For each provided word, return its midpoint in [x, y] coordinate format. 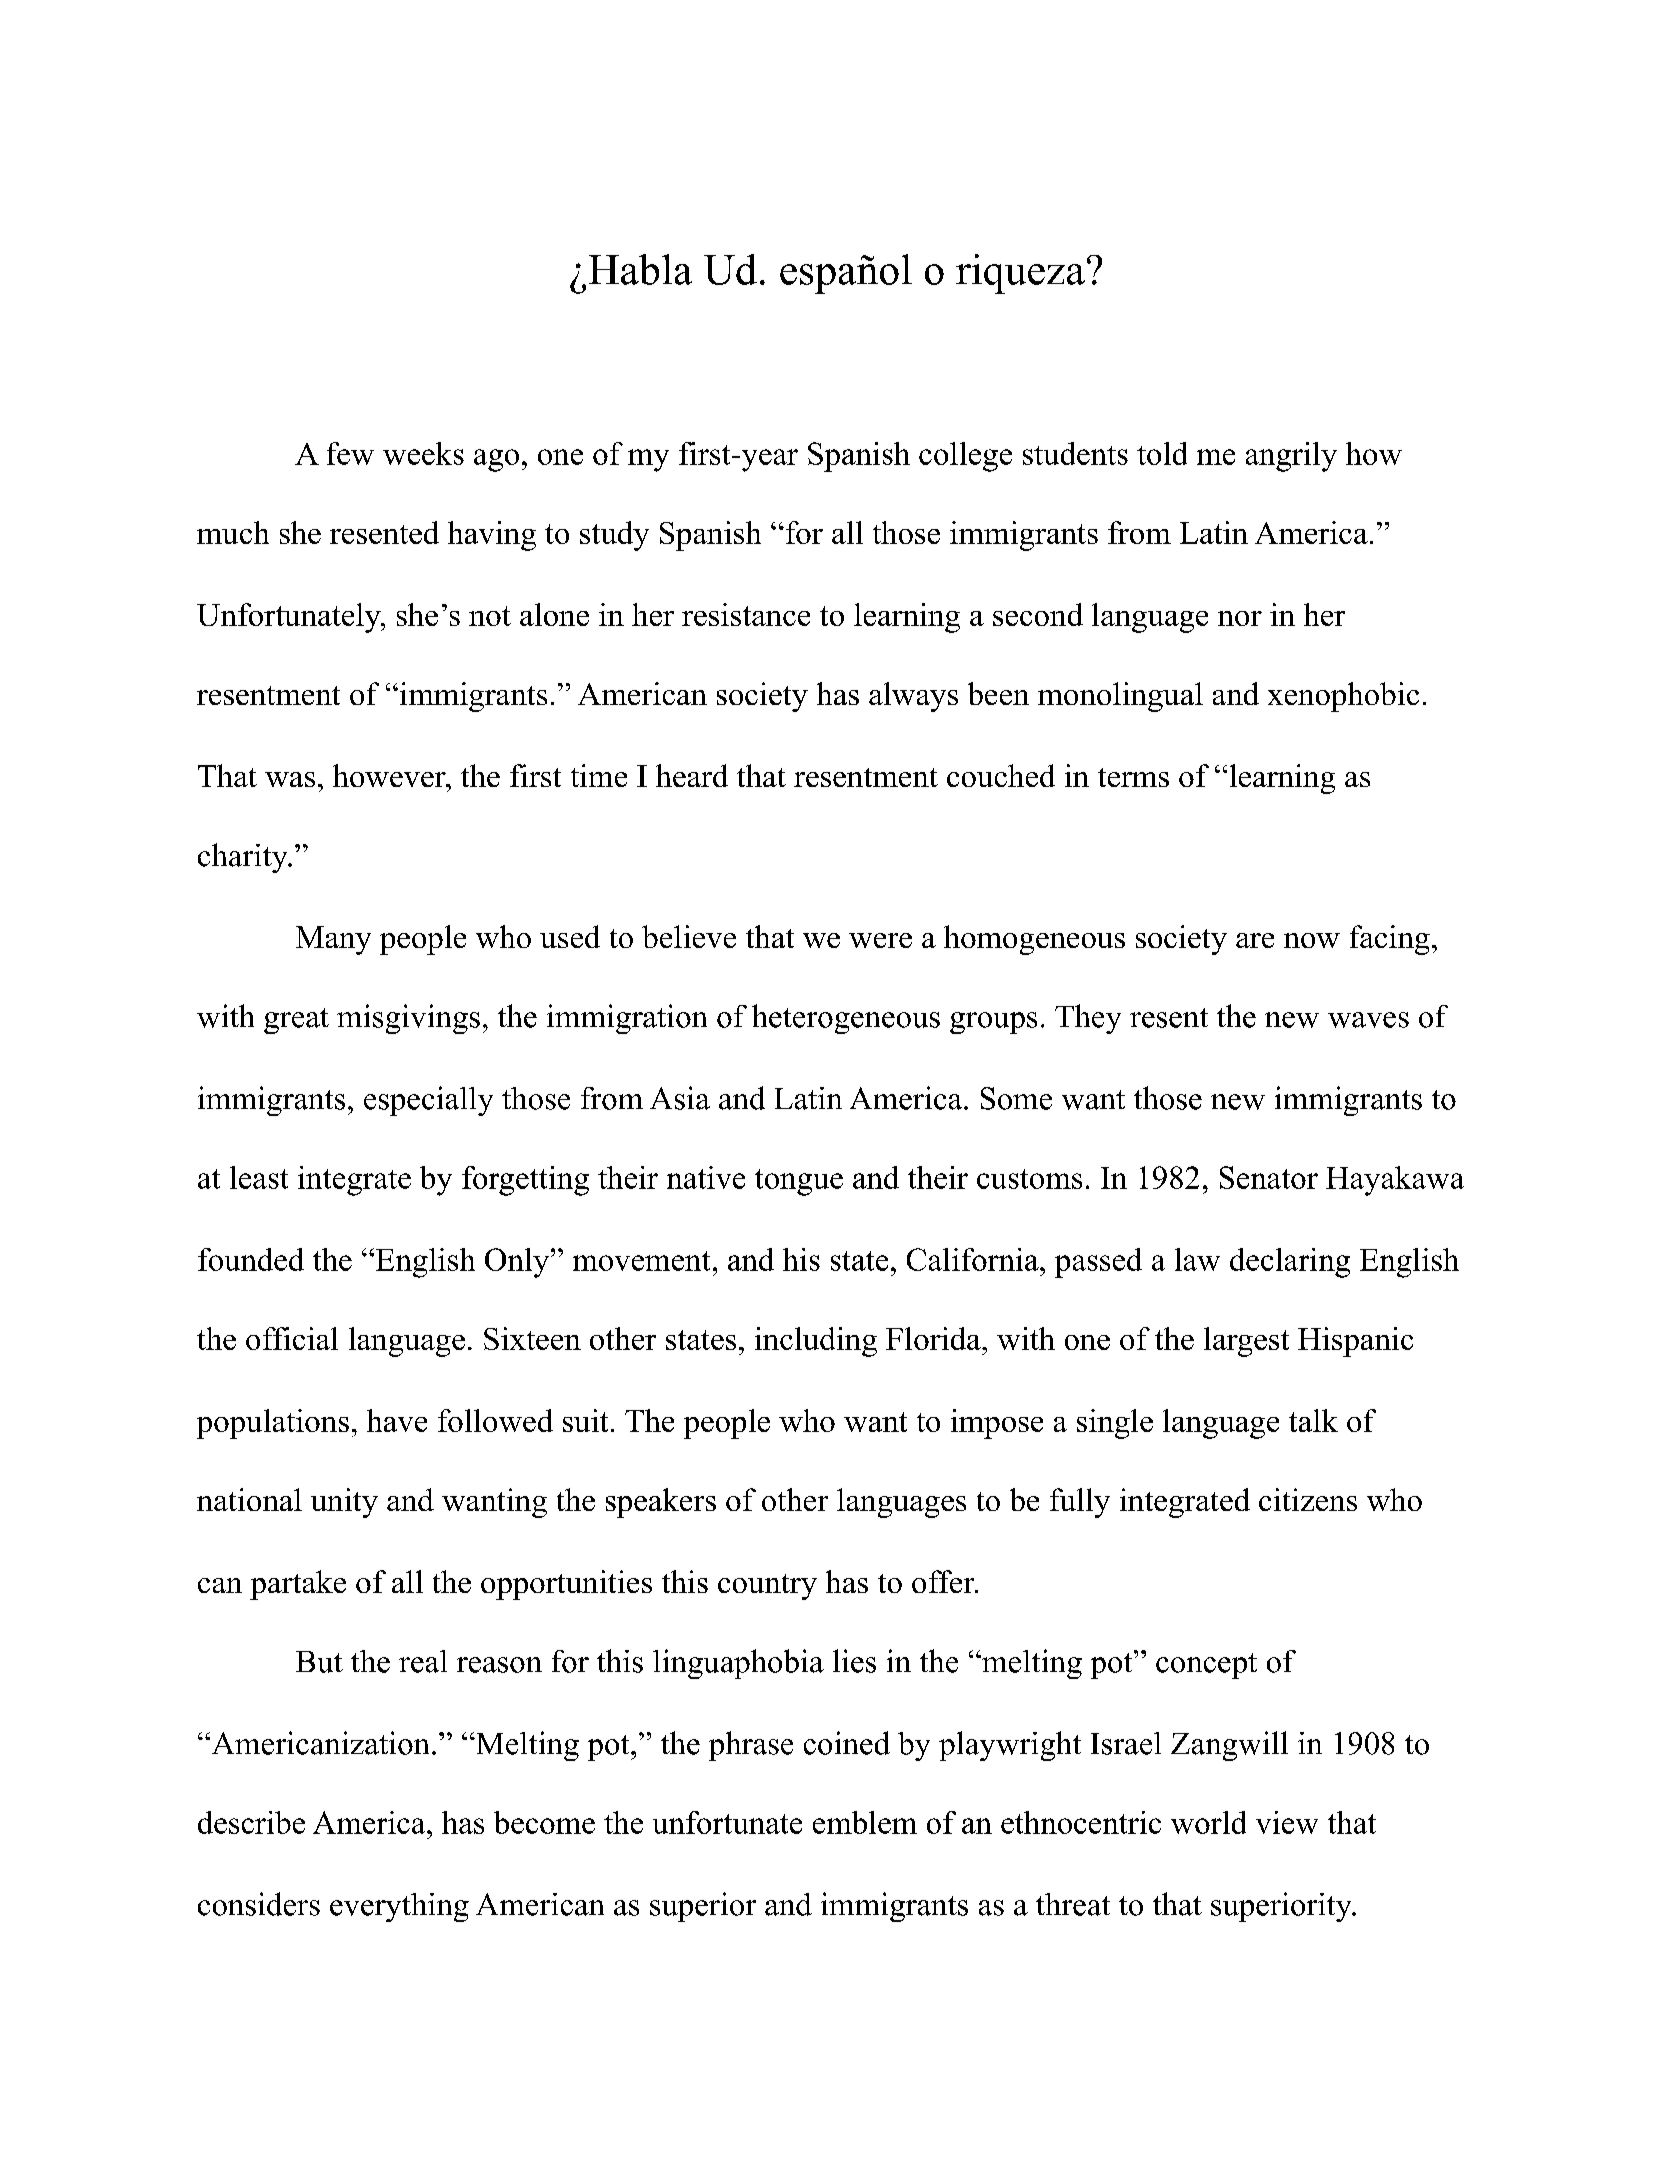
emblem [865, 1822]
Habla [640, 269]
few [350, 453]
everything [399, 1907]
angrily [1291, 457]
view [1287, 1822]
